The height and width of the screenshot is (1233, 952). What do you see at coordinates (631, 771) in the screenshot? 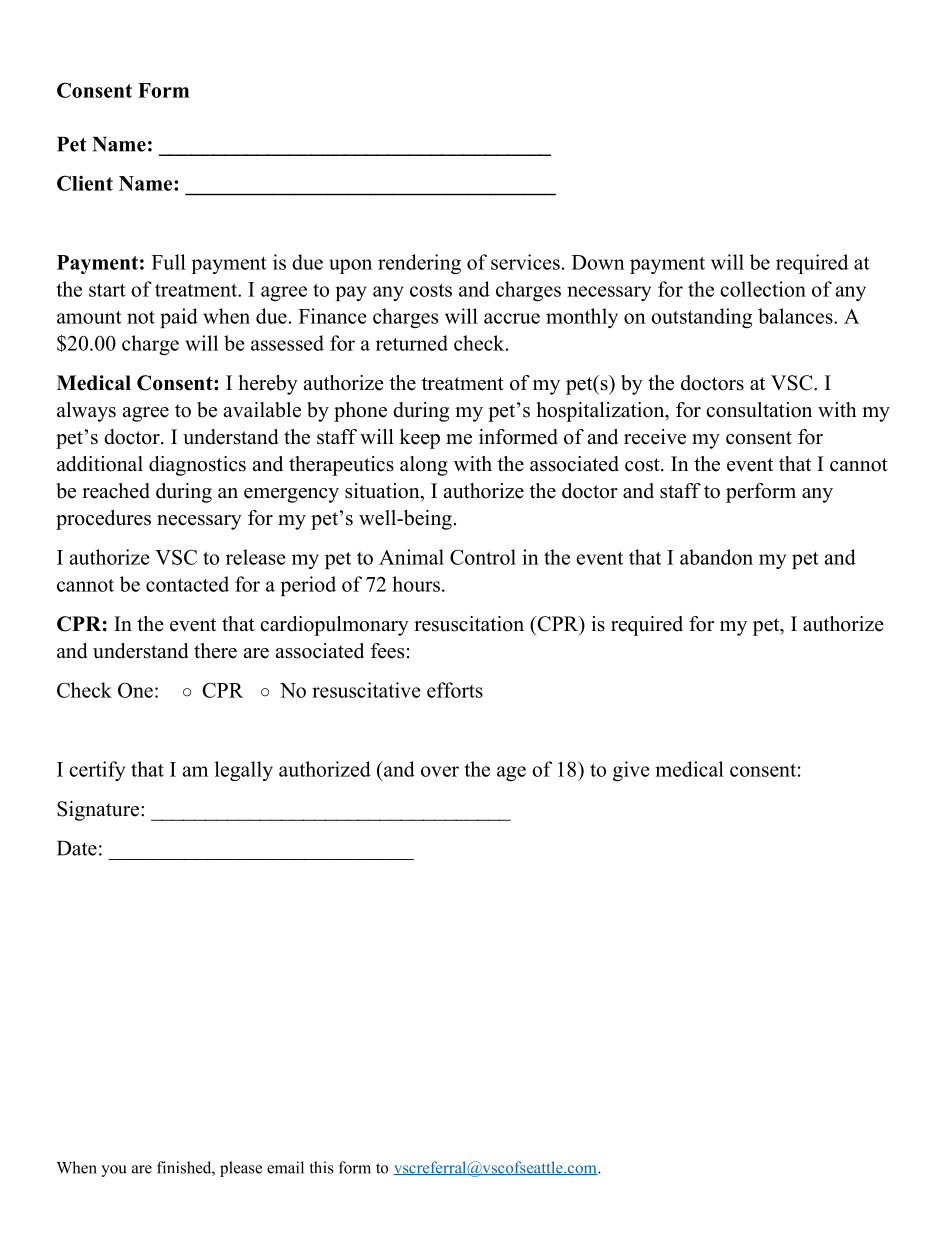
I see `give` at bounding box center [631, 771].
